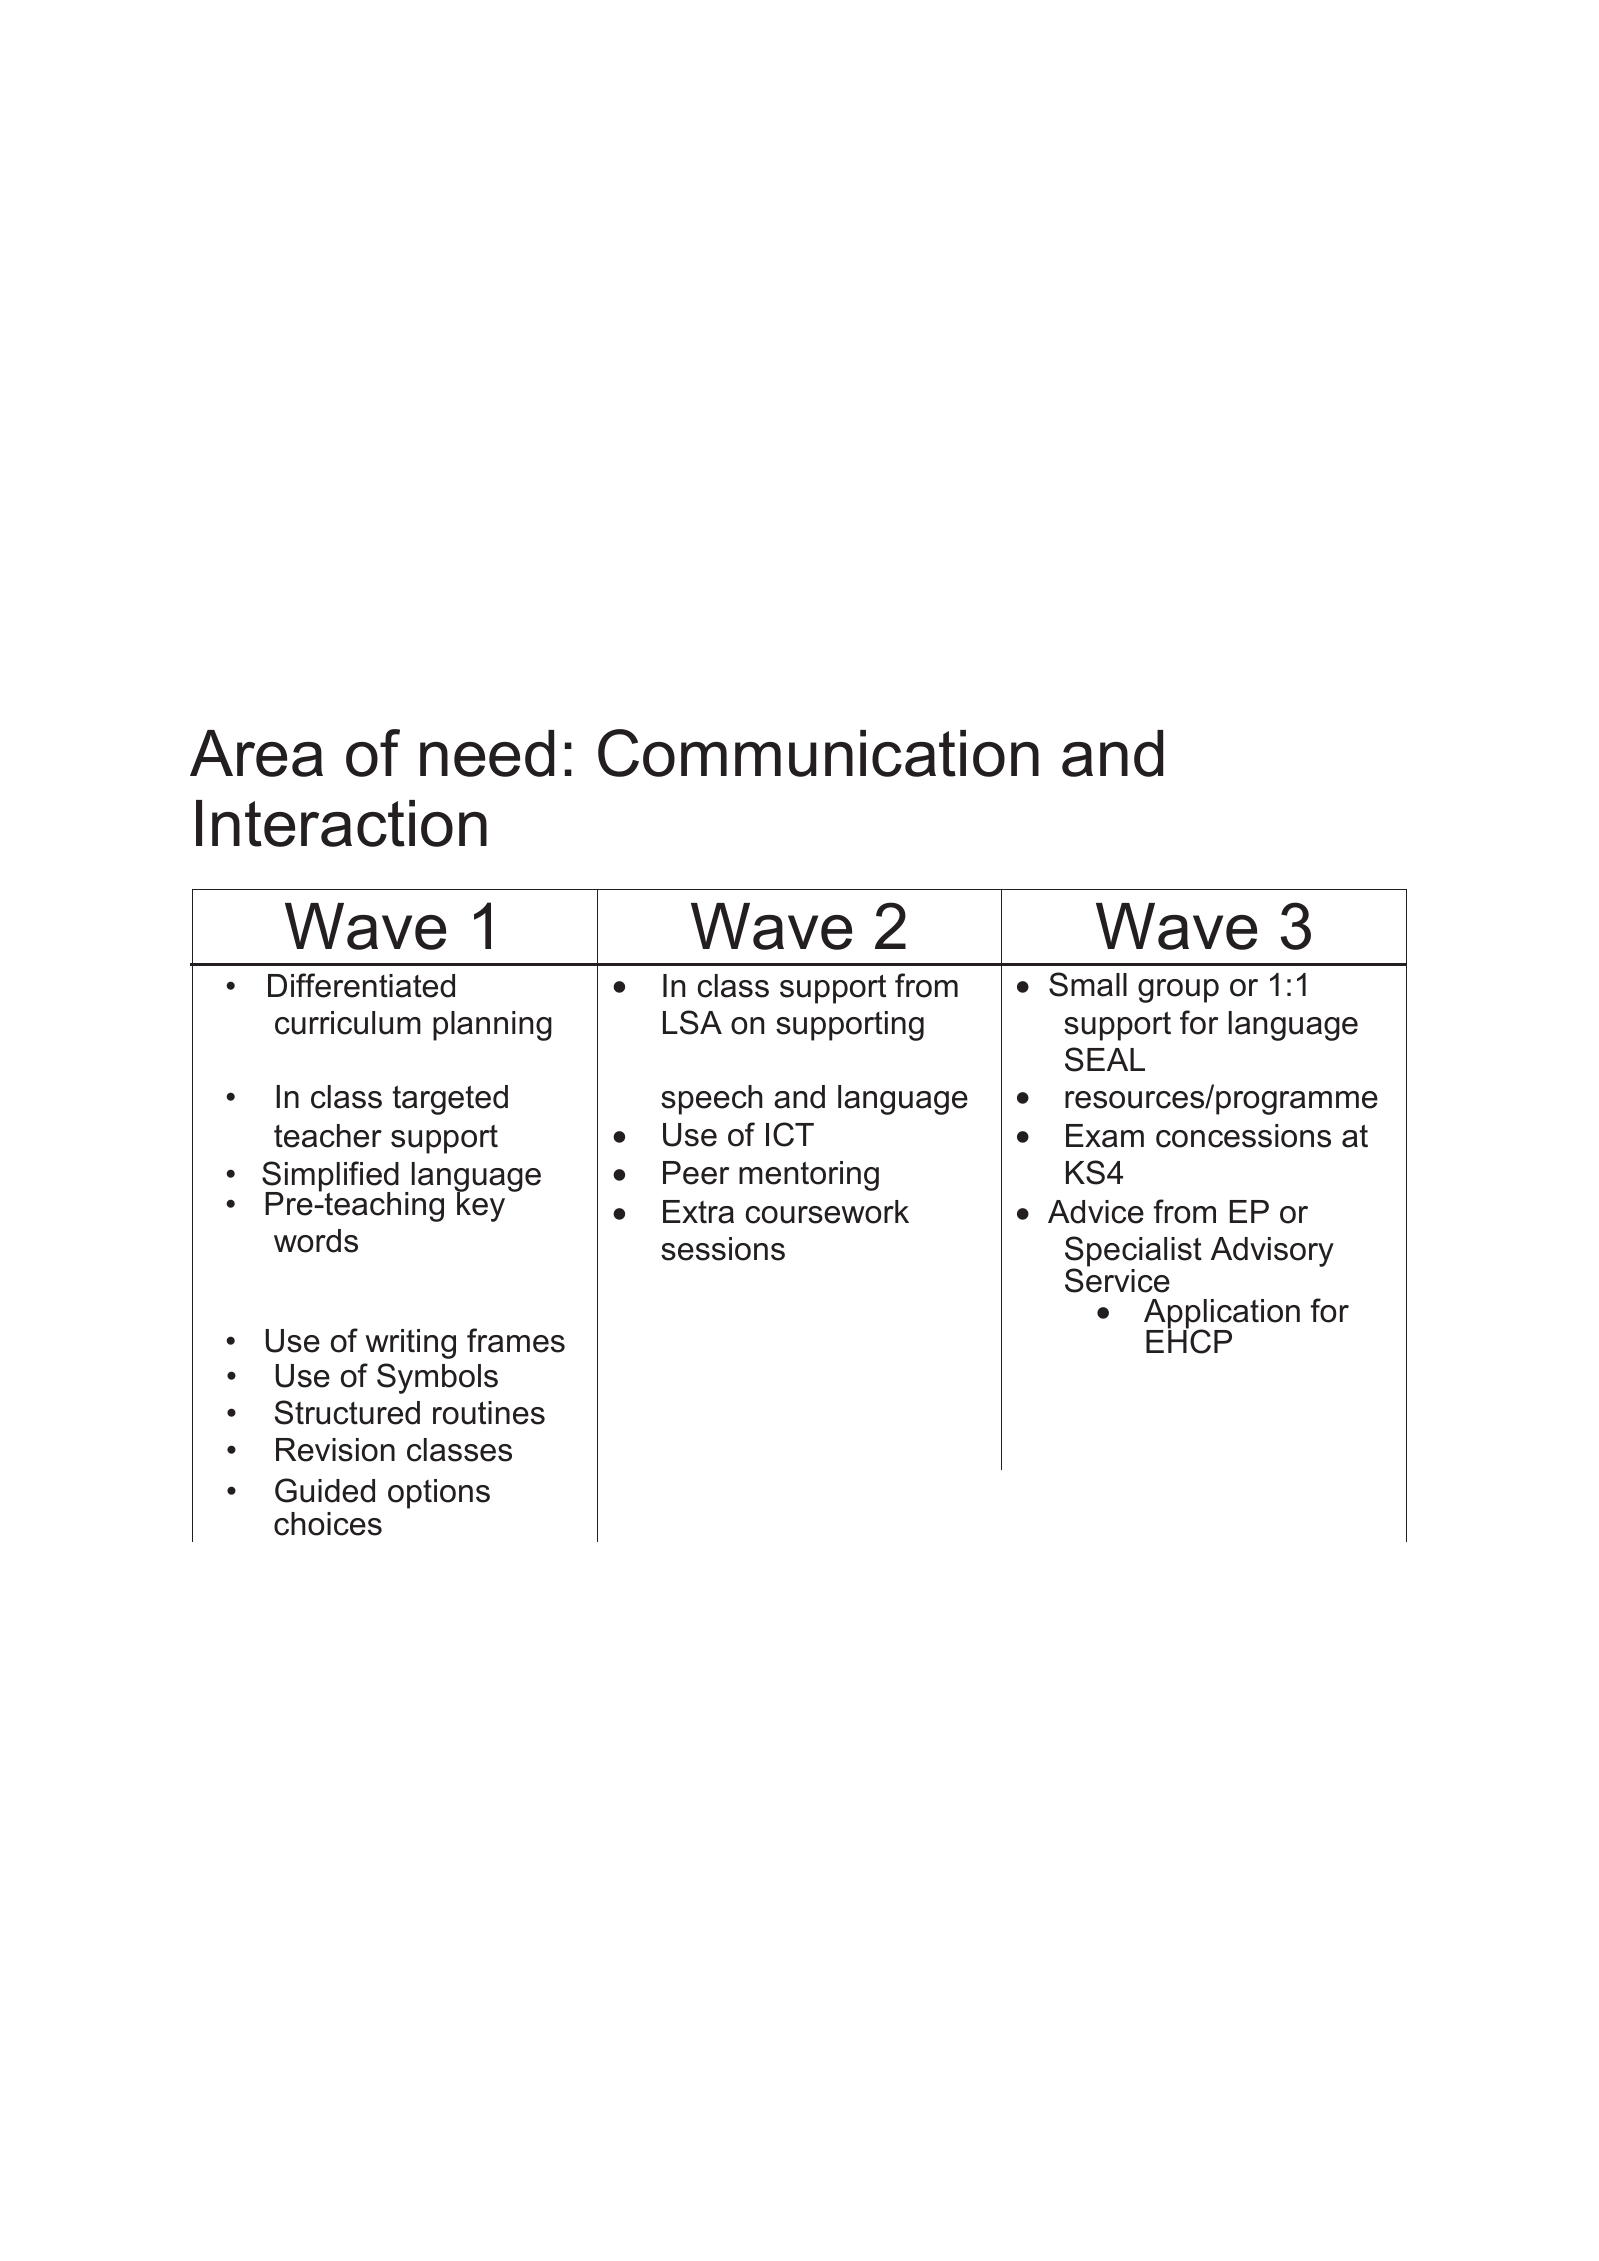  What do you see at coordinates (1178, 991) in the screenshot?
I see `group` at bounding box center [1178, 991].
